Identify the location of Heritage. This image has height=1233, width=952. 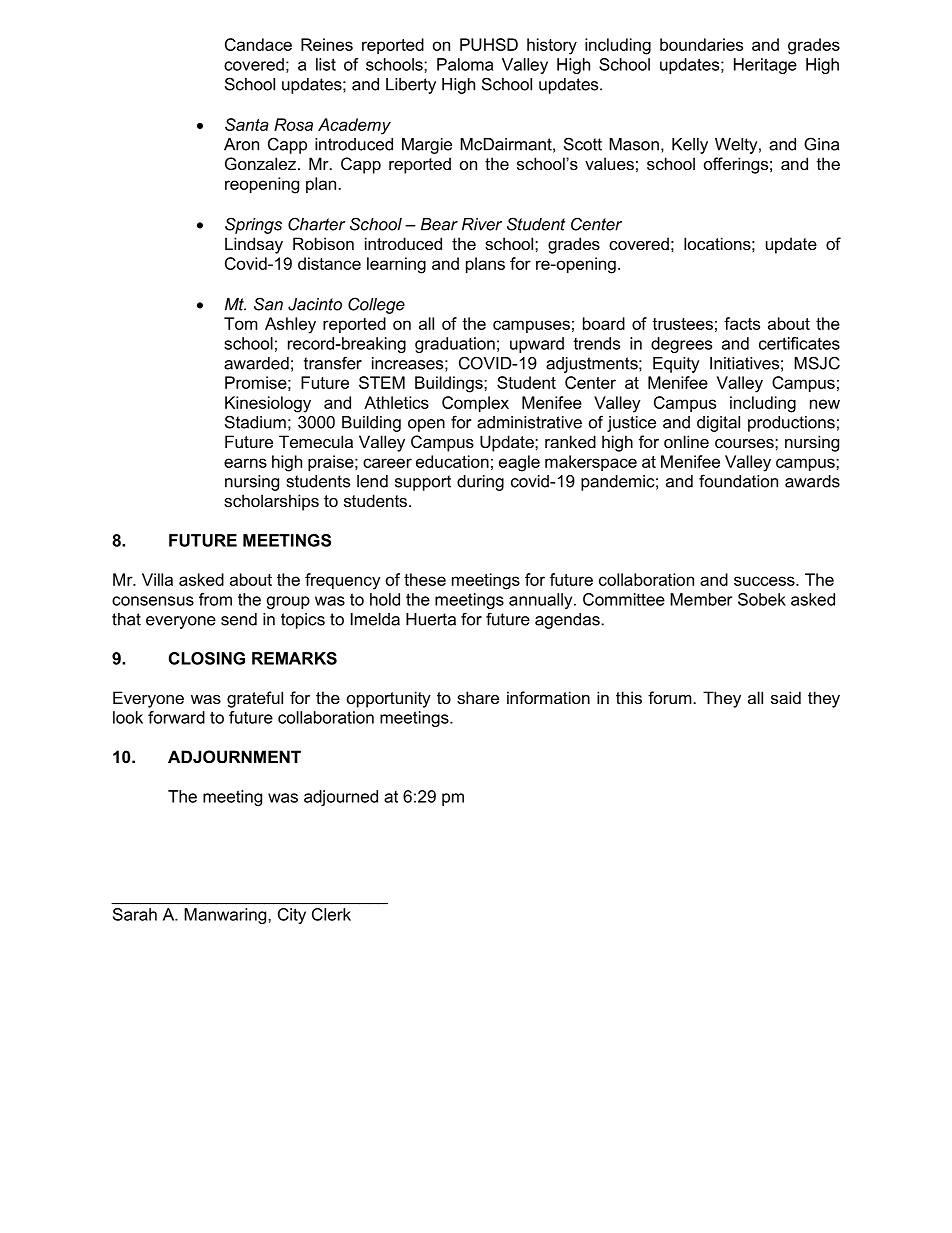
(765, 66).
